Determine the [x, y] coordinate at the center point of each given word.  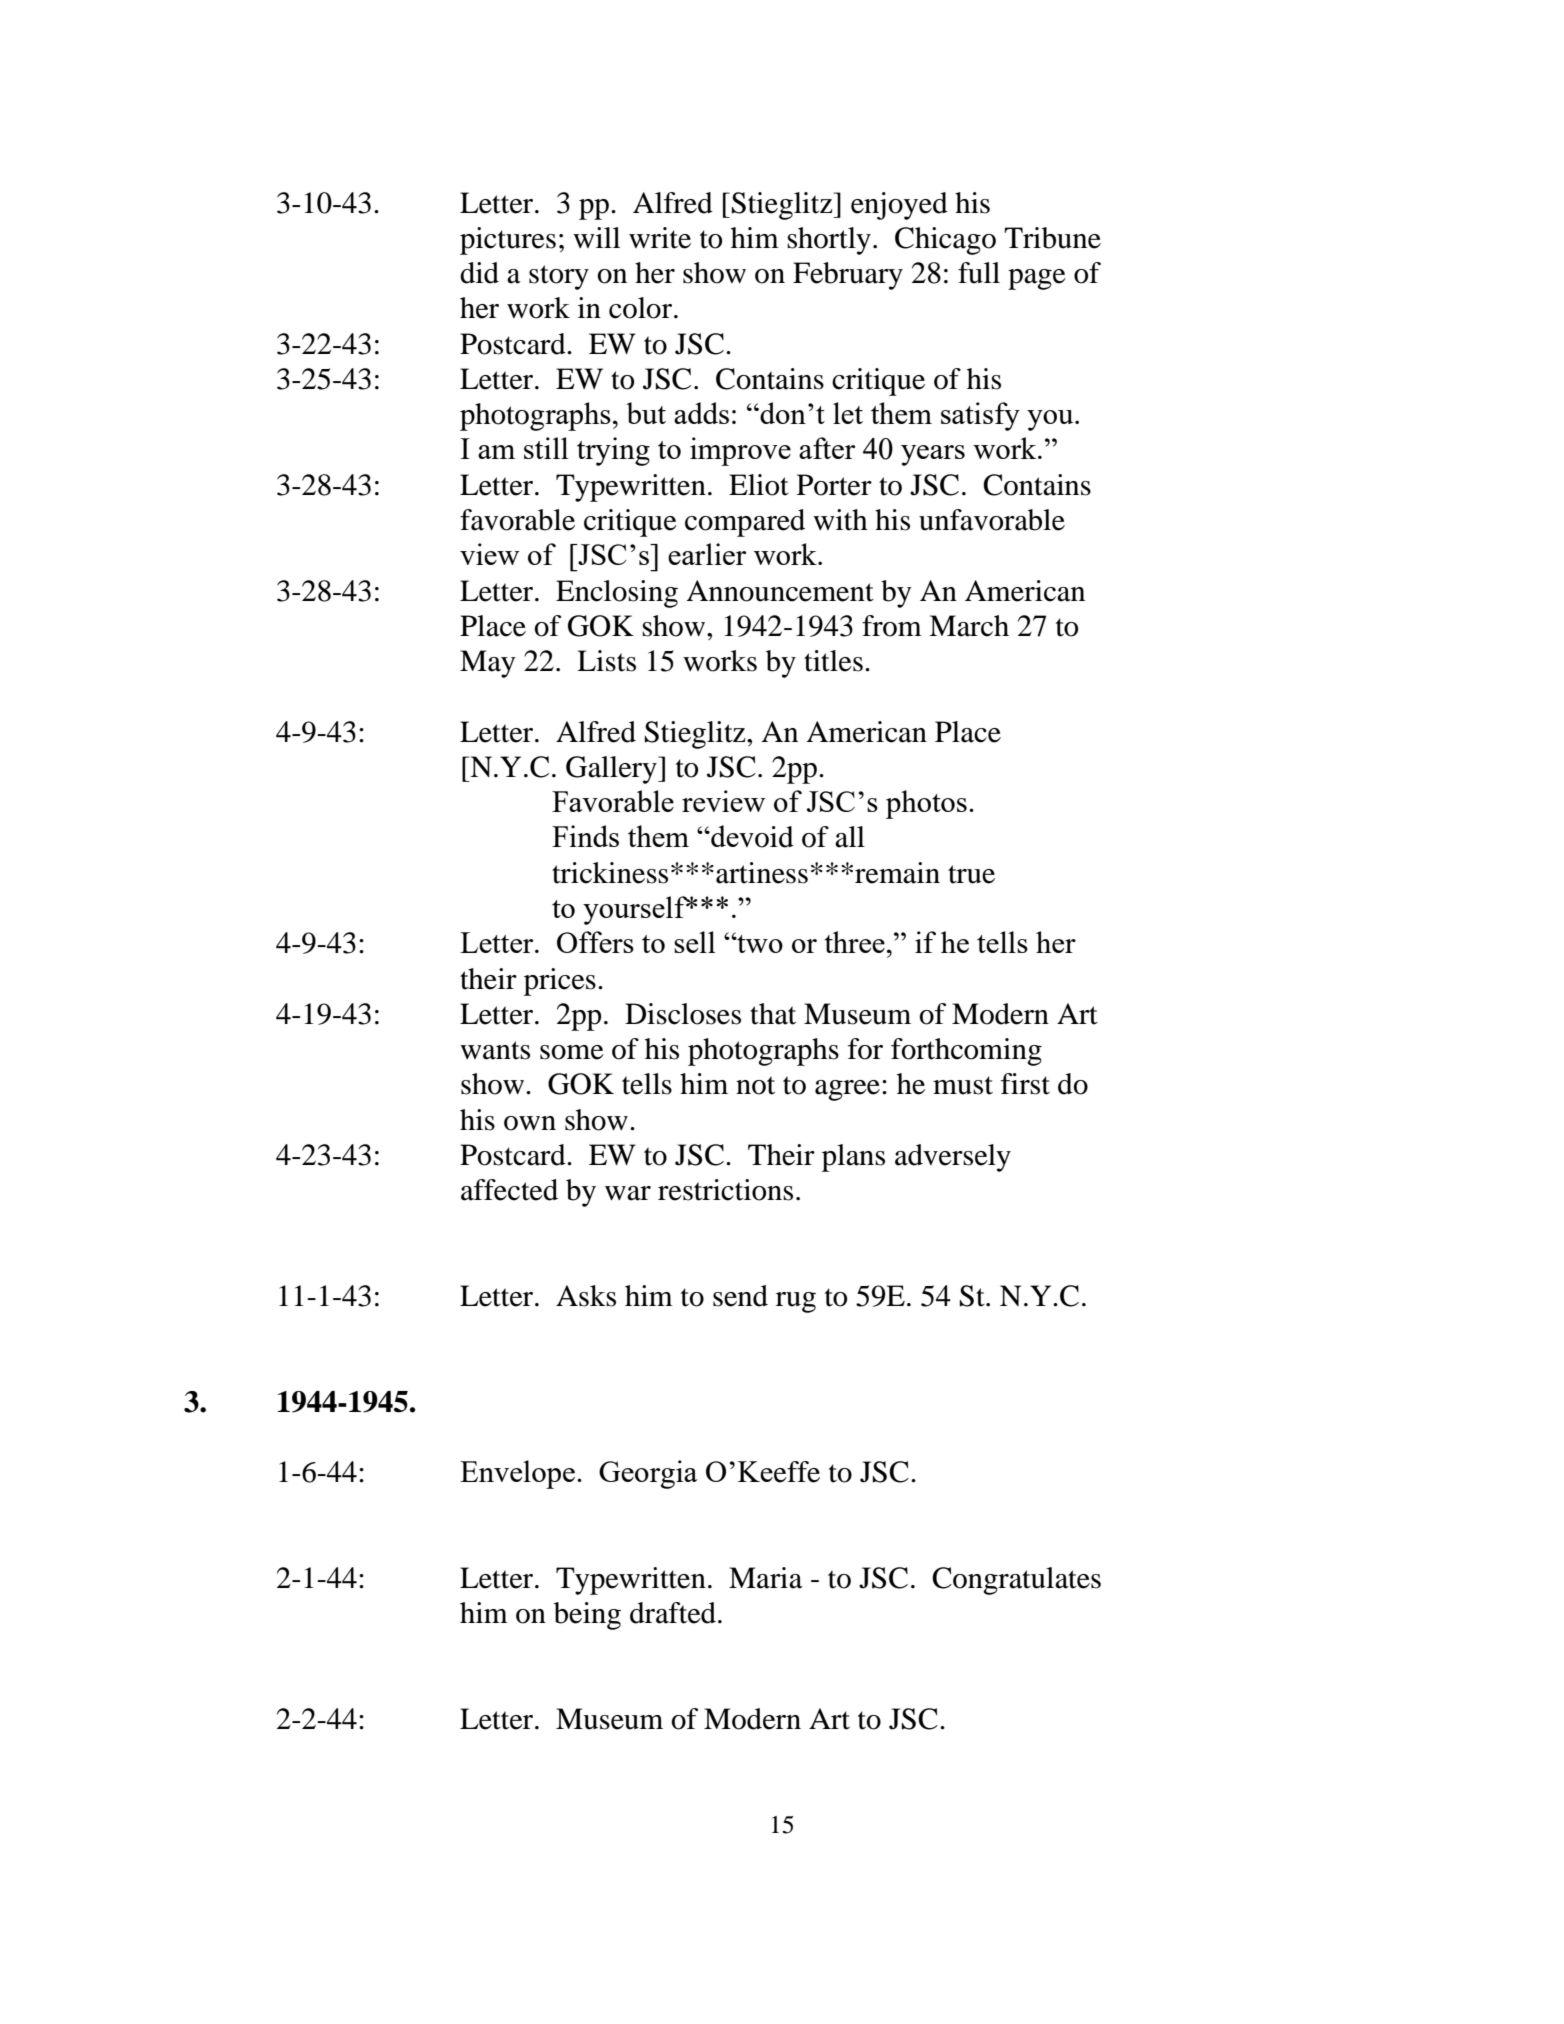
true [971, 874]
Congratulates [1016, 1581]
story [559, 277]
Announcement [780, 591]
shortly [829, 241]
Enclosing [617, 594]
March [969, 626]
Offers [595, 942]
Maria [766, 1578]
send [740, 1296]
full [979, 273]
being [587, 1616]
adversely [953, 1158]
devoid [751, 836]
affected [509, 1190]
